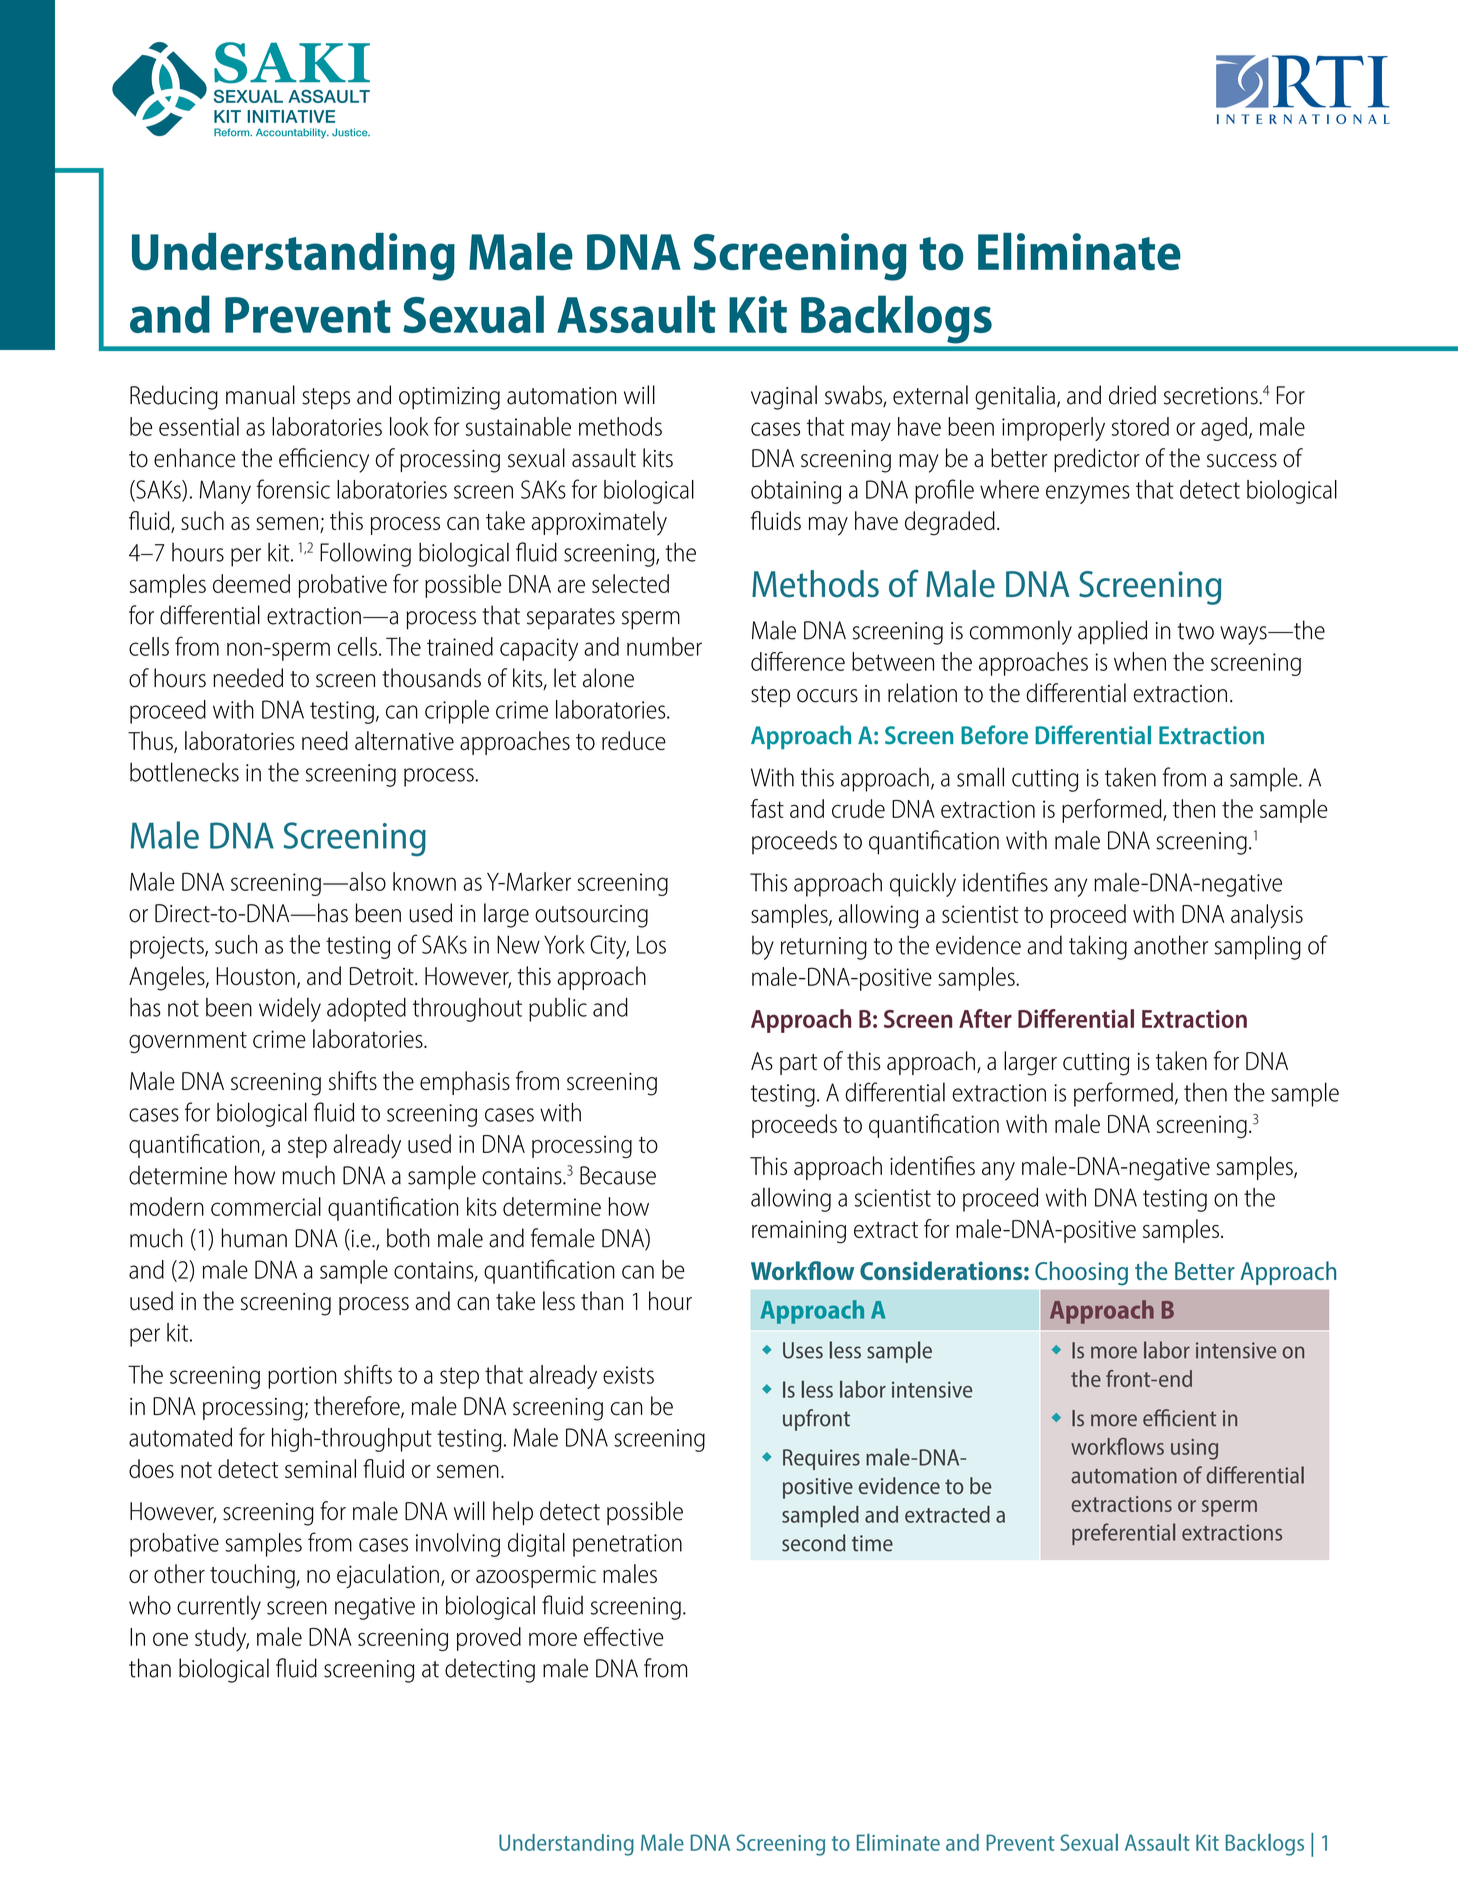 The width and height of the page is (1458, 1886). I want to click on Houston, so click(256, 976).
